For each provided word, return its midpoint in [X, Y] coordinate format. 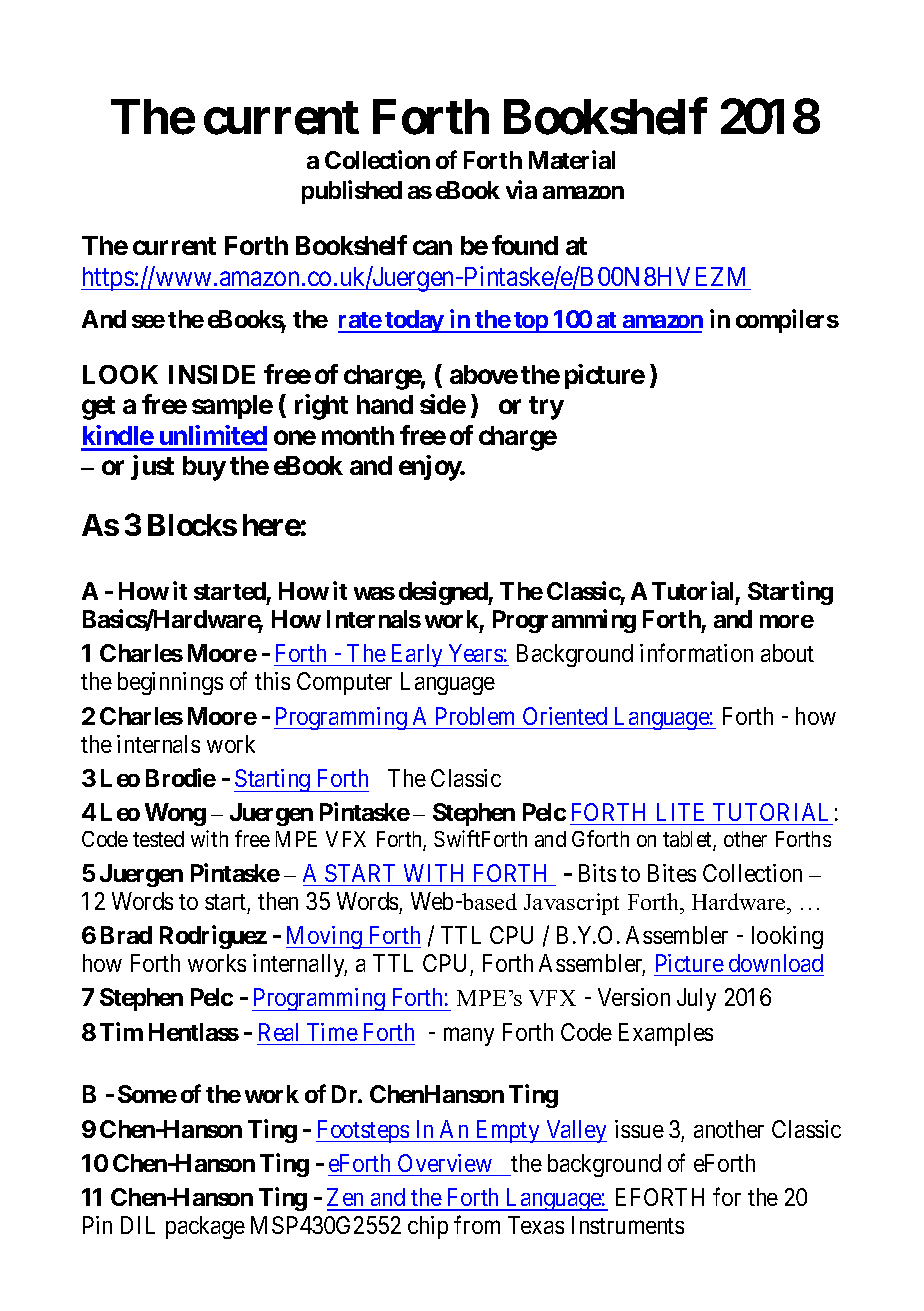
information [696, 653]
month [358, 435]
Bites [672, 873]
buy [204, 468]
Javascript [571, 904]
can [432, 248]
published [352, 192]
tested [158, 839]
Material [572, 159]
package [205, 1227]
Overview [445, 1163]
